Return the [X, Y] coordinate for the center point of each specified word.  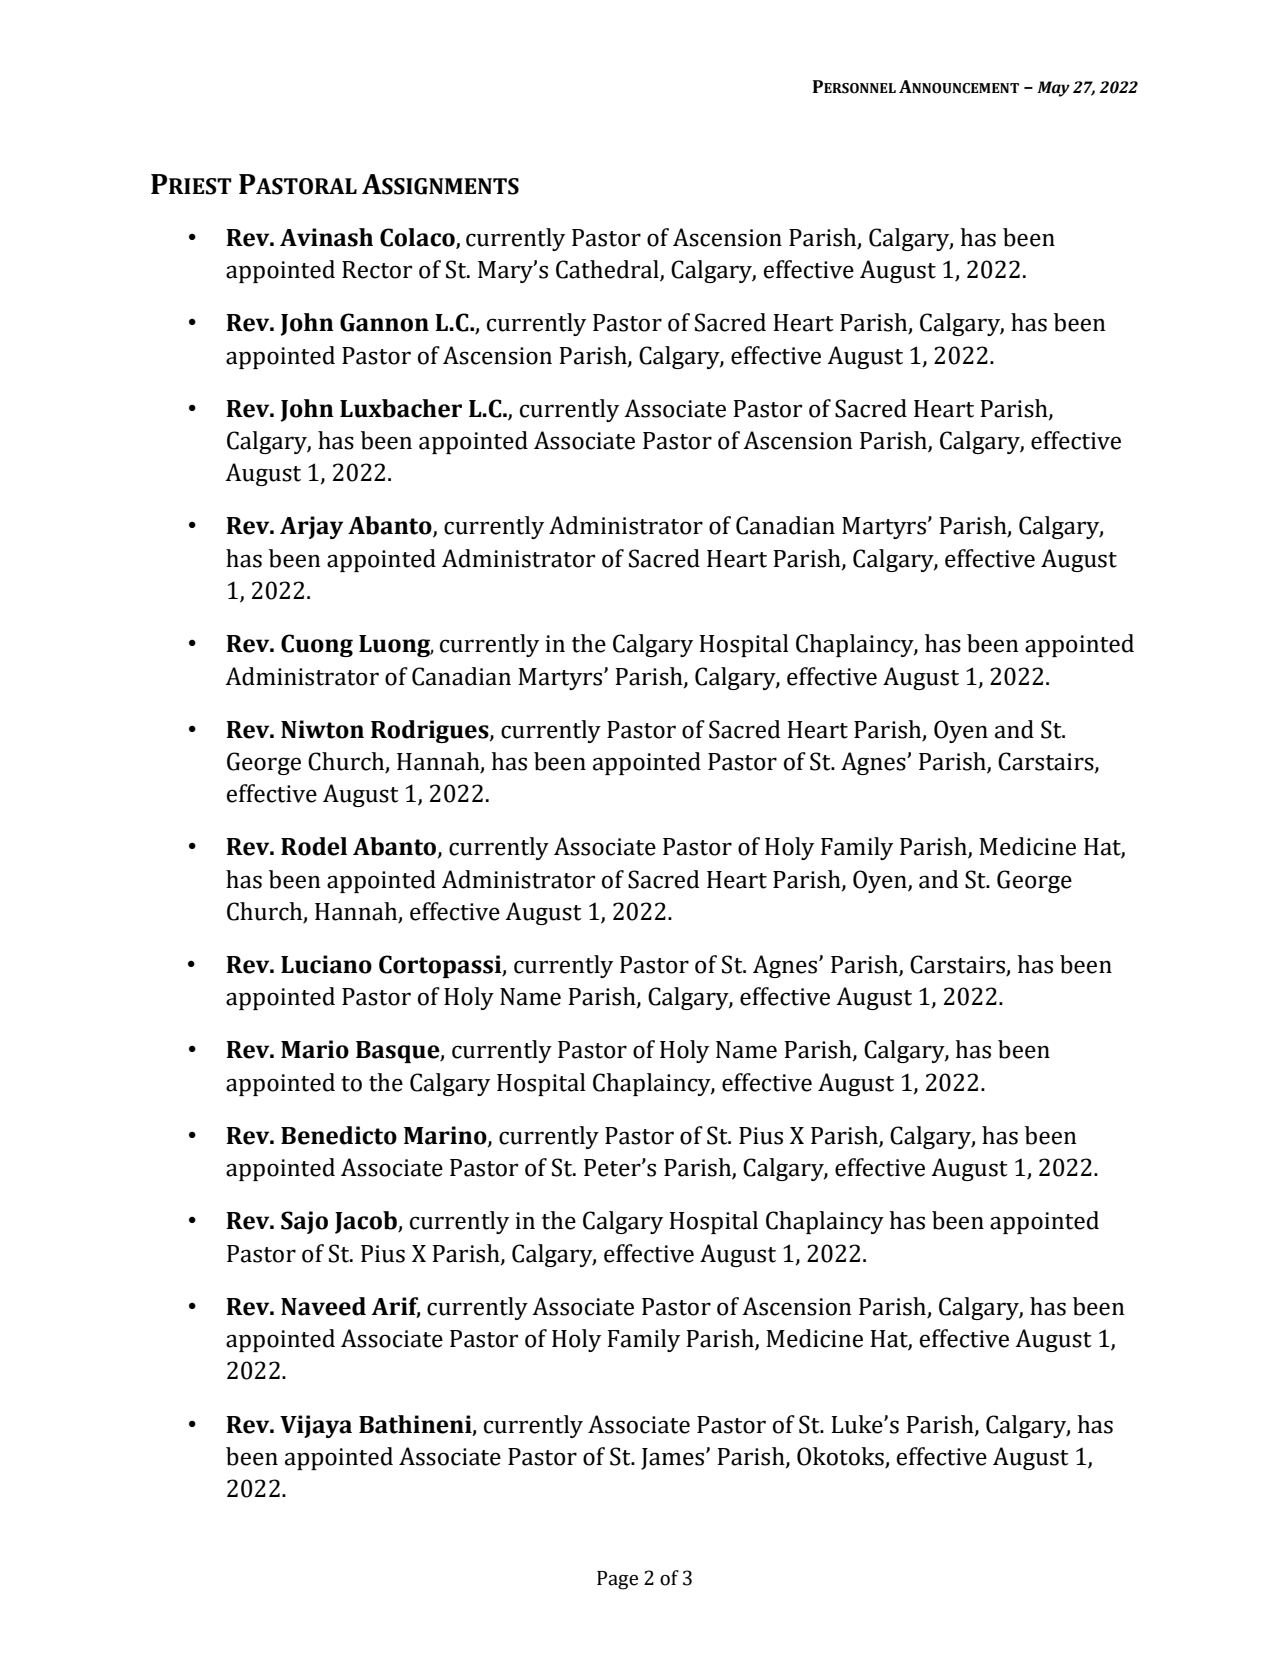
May [1053, 89]
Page [617, 1580]
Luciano [326, 964]
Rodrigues [431, 731]
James [674, 1459]
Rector [377, 270]
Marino [446, 1136]
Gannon [384, 322]
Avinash [326, 237]
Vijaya [316, 1426]
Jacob [367, 1222]
